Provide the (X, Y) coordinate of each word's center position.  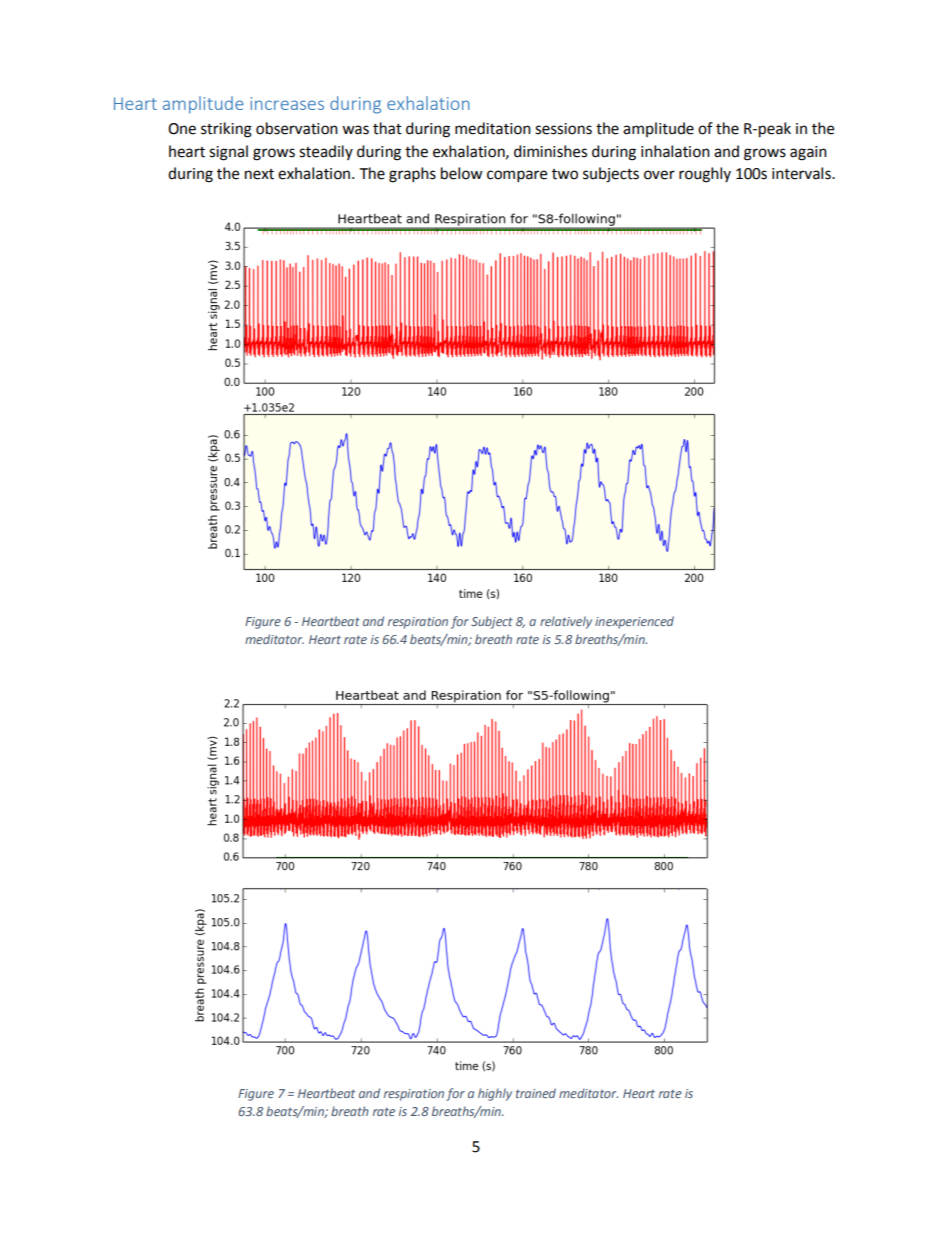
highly (495, 1094)
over (659, 175)
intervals (802, 173)
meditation (493, 128)
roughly (705, 175)
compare (517, 176)
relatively (566, 622)
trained (536, 1093)
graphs (412, 175)
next (259, 174)
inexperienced (634, 622)
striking (226, 130)
